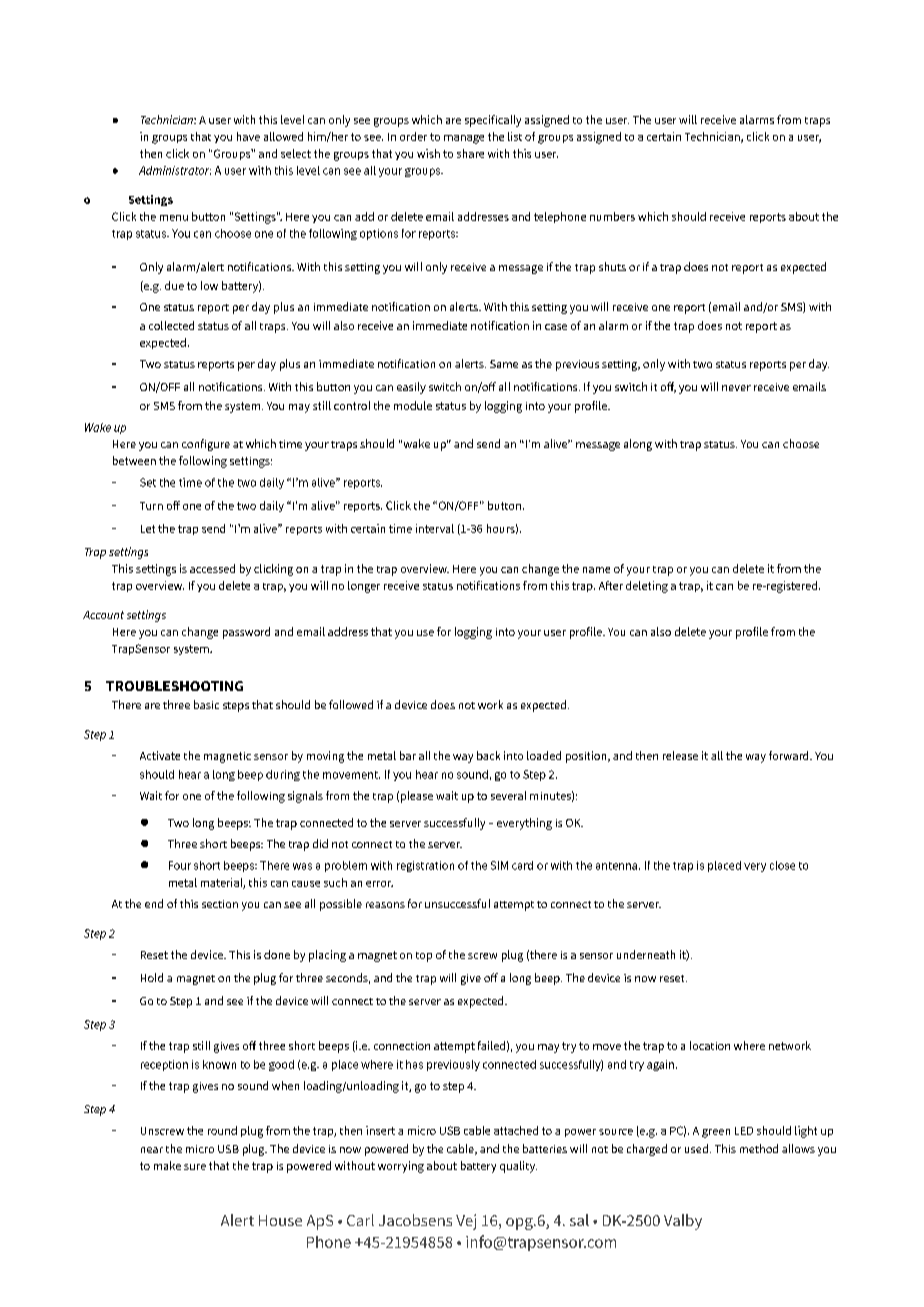 The height and width of the screenshot is (1307, 924). Describe the element at coordinates (174, 686) in the screenshot. I see `TROUBLESHOOTING` at that location.
